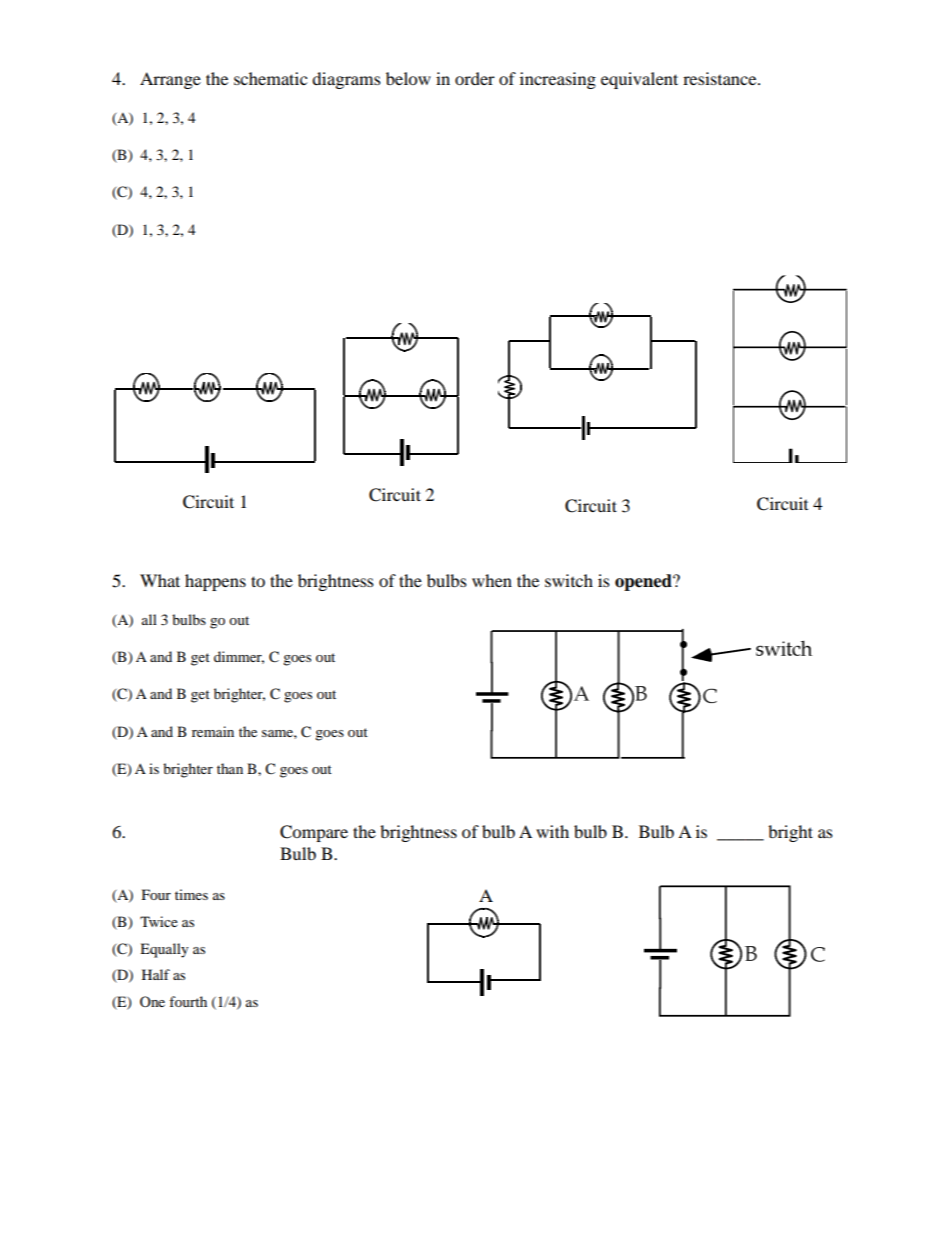  Describe the element at coordinates (164, 950) in the screenshot. I see `Equally` at that location.
